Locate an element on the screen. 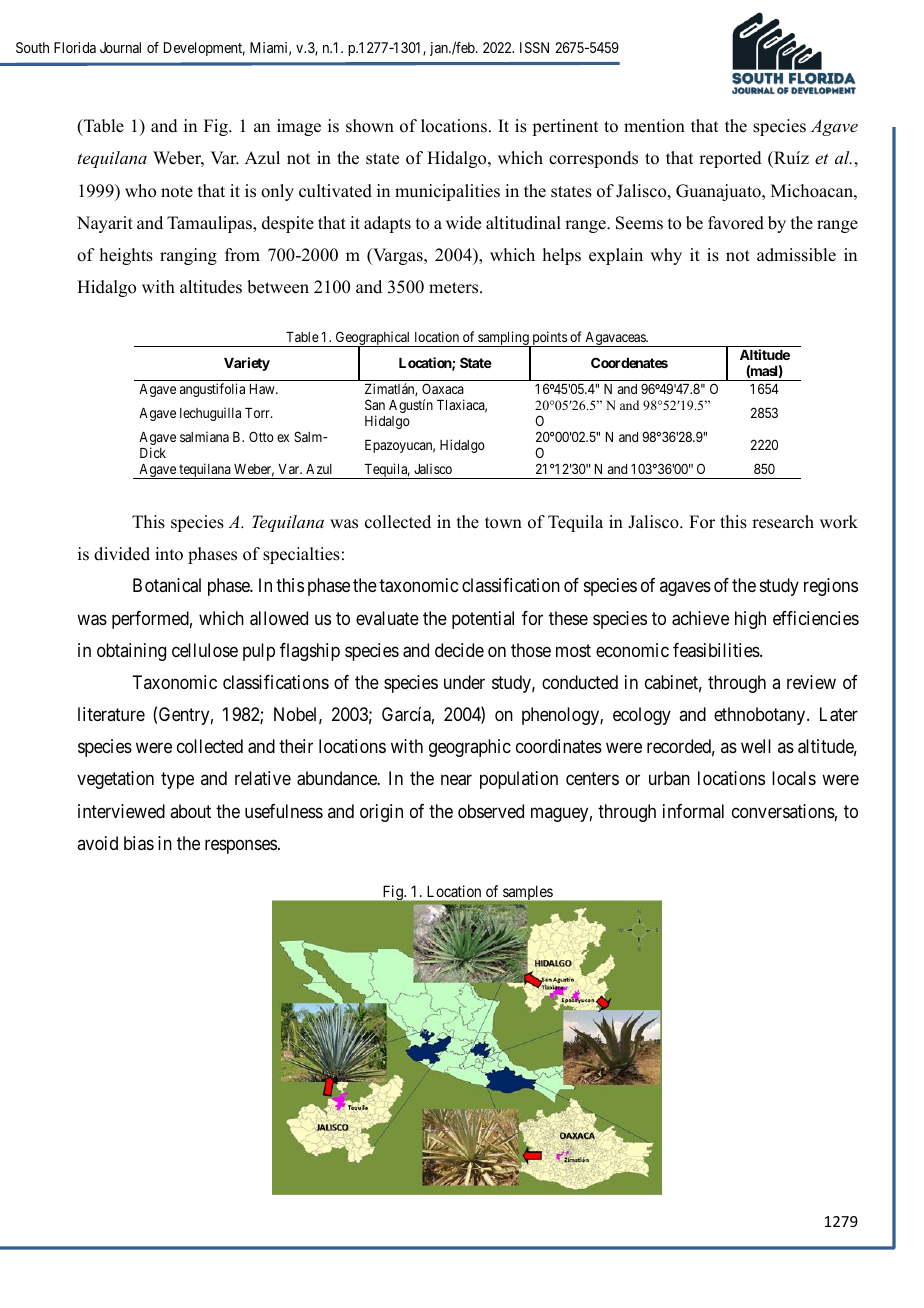  interviewed is located at coordinates (121, 811).
